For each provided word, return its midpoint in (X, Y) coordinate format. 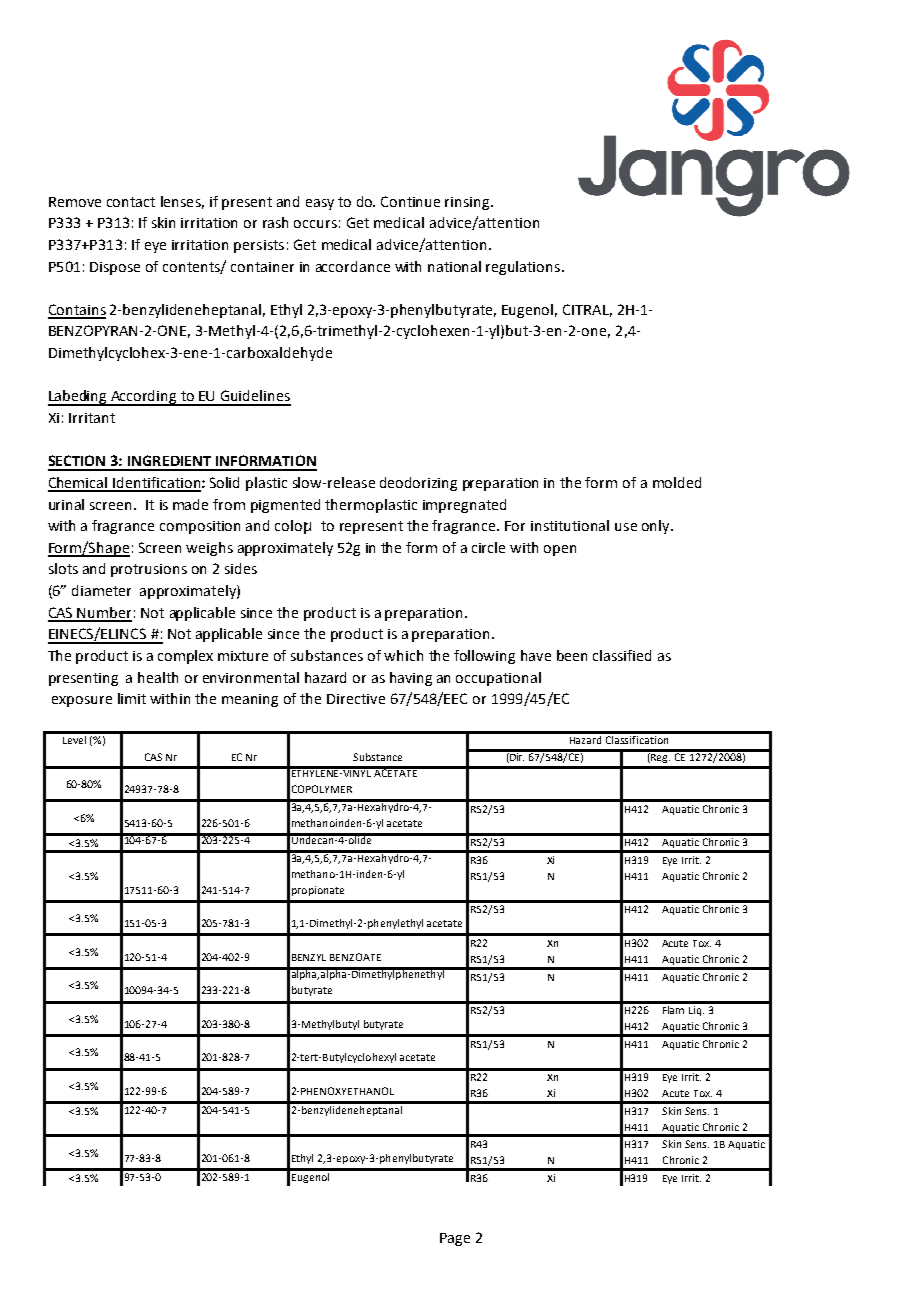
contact (131, 202)
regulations (524, 268)
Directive (356, 699)
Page (455, 1239)
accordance (353, 266)
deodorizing (418, 484)
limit (132, 698)
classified (622, 655)
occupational (498, 679)
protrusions (149, 570)
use (626, 527)
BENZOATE (355, 957)
